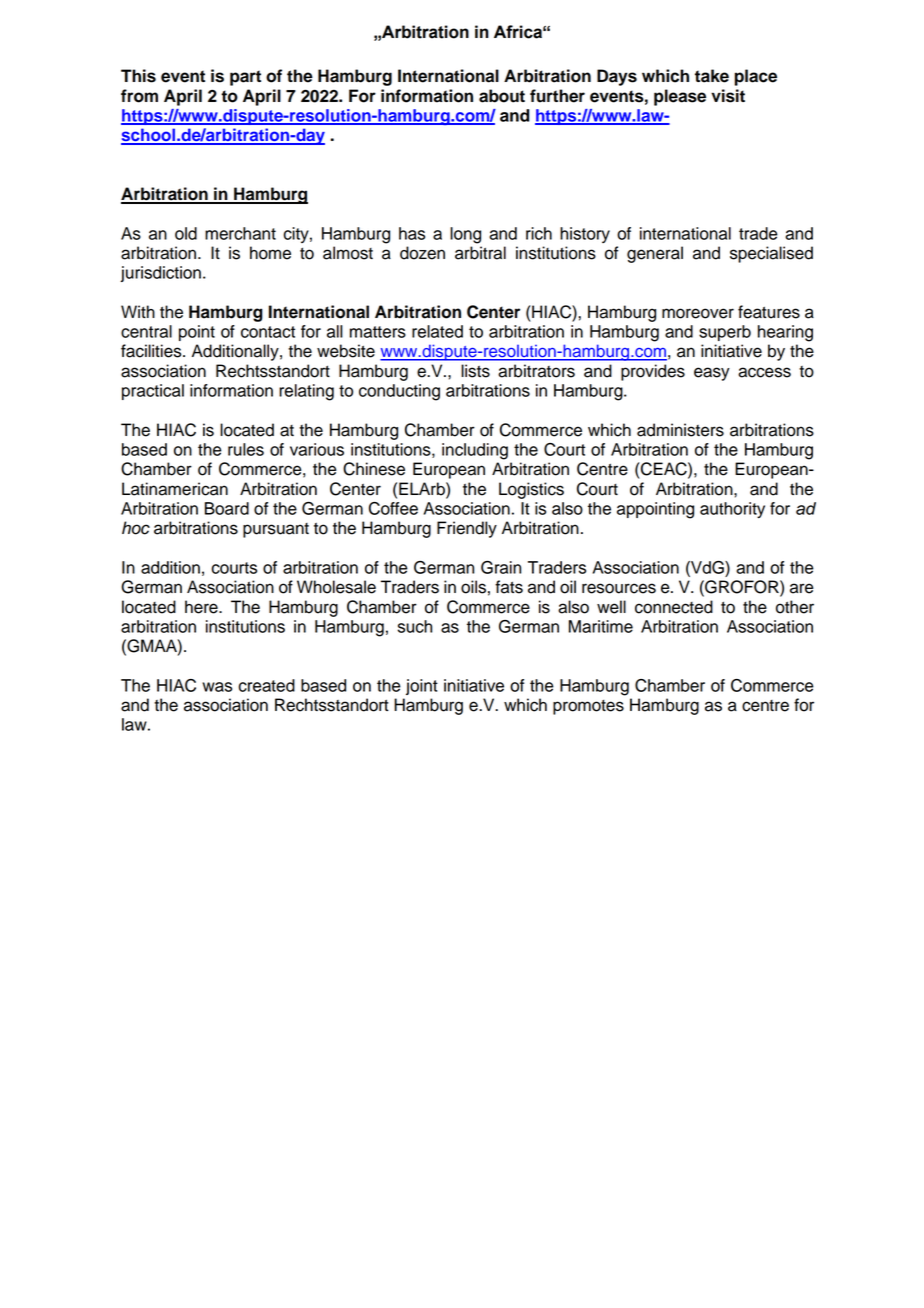 The width and height of the screenshot is (924, 1308). What do you see at coordinates (501, 567) in the screenshot?
I see `Grain` at bounding box center [501, 567].
